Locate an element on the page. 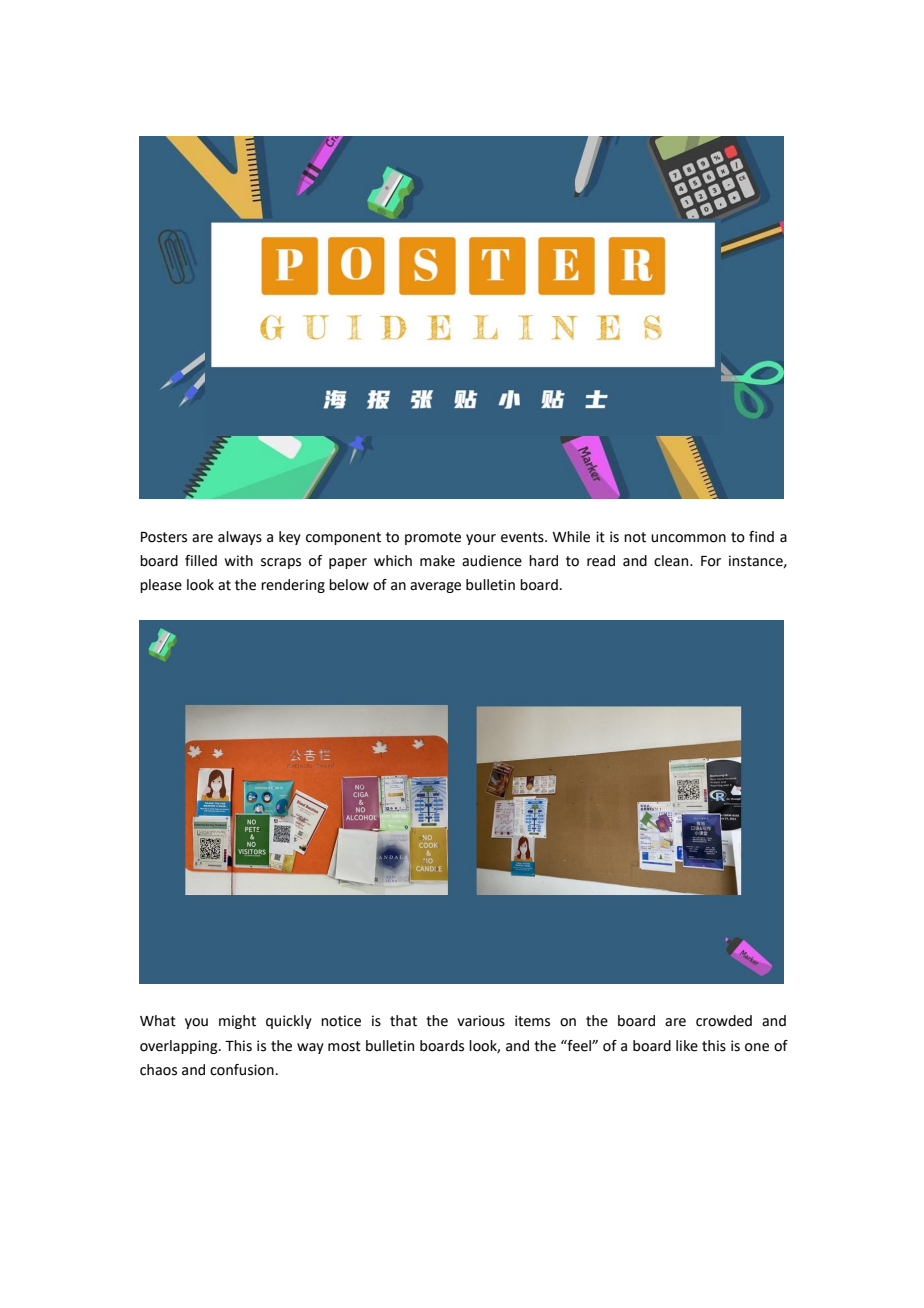  most is located at coordinates (344, 1046).
